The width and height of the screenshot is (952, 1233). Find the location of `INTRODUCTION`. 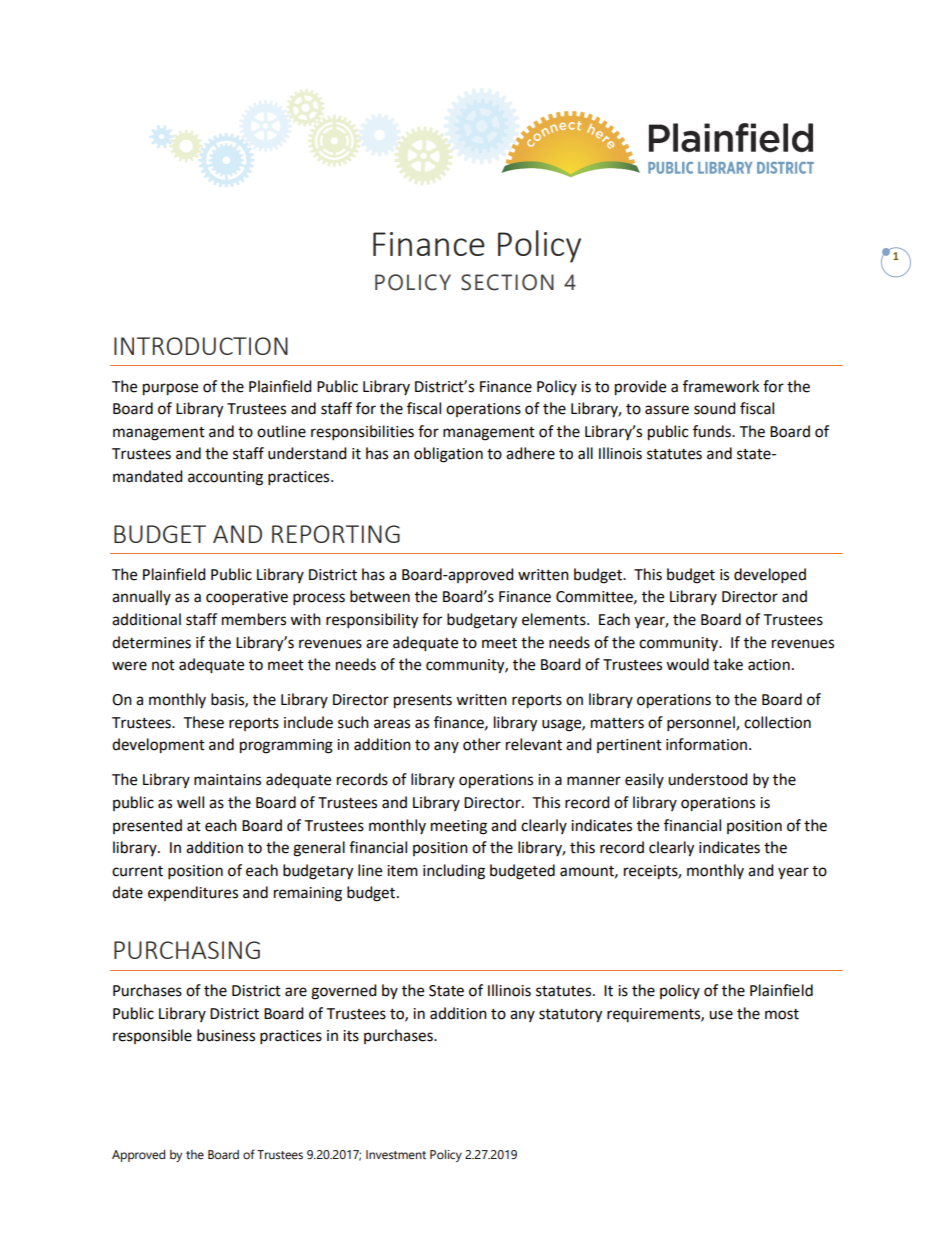

INTRODUCTION is located at coordinates (201, 346).
